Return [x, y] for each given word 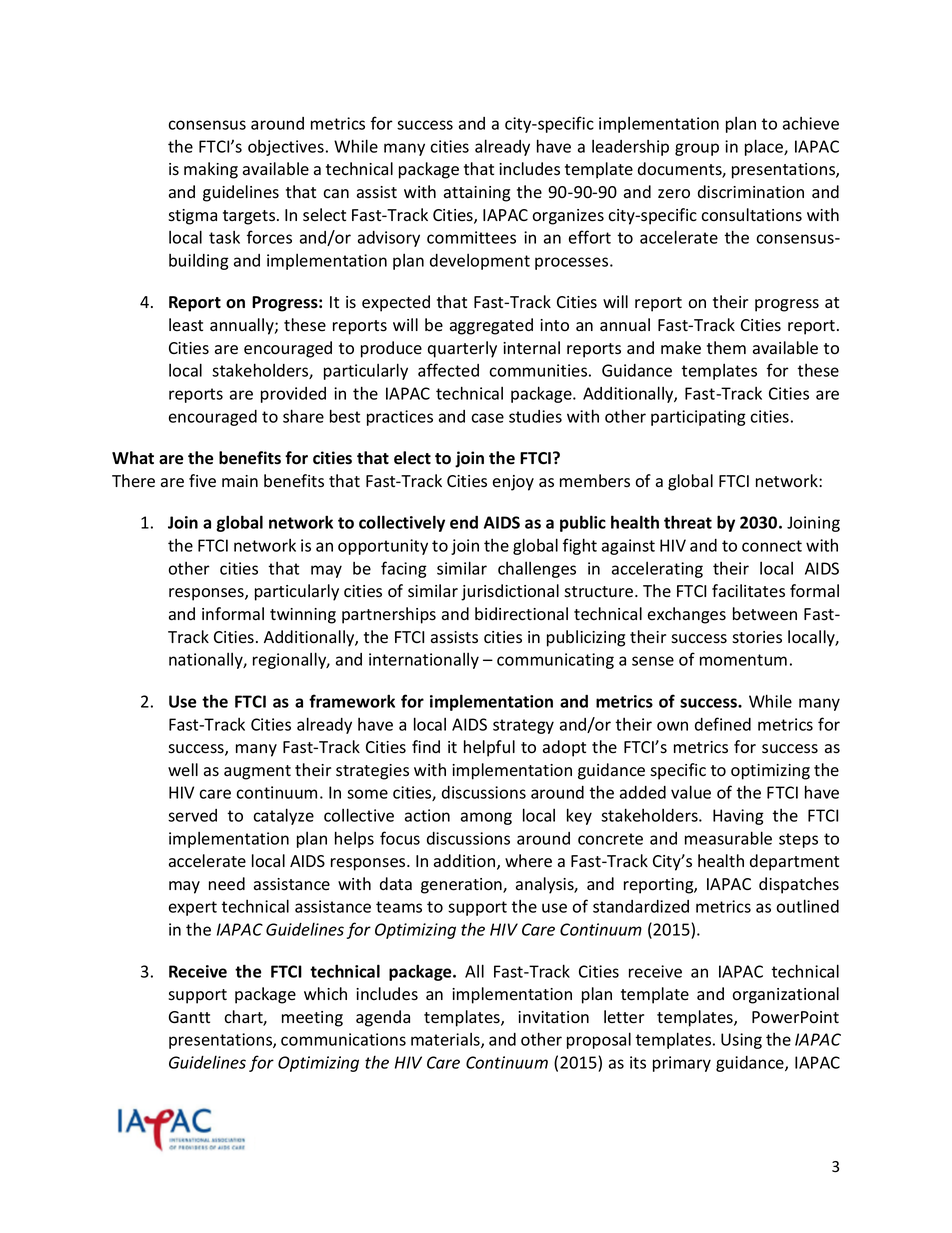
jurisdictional [510, 592]
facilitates [748, 591]
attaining [477, 194]
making [211, 170]
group [697, 149]
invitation [553, 1017]
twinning [303, 616]
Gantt [189, 1017]
